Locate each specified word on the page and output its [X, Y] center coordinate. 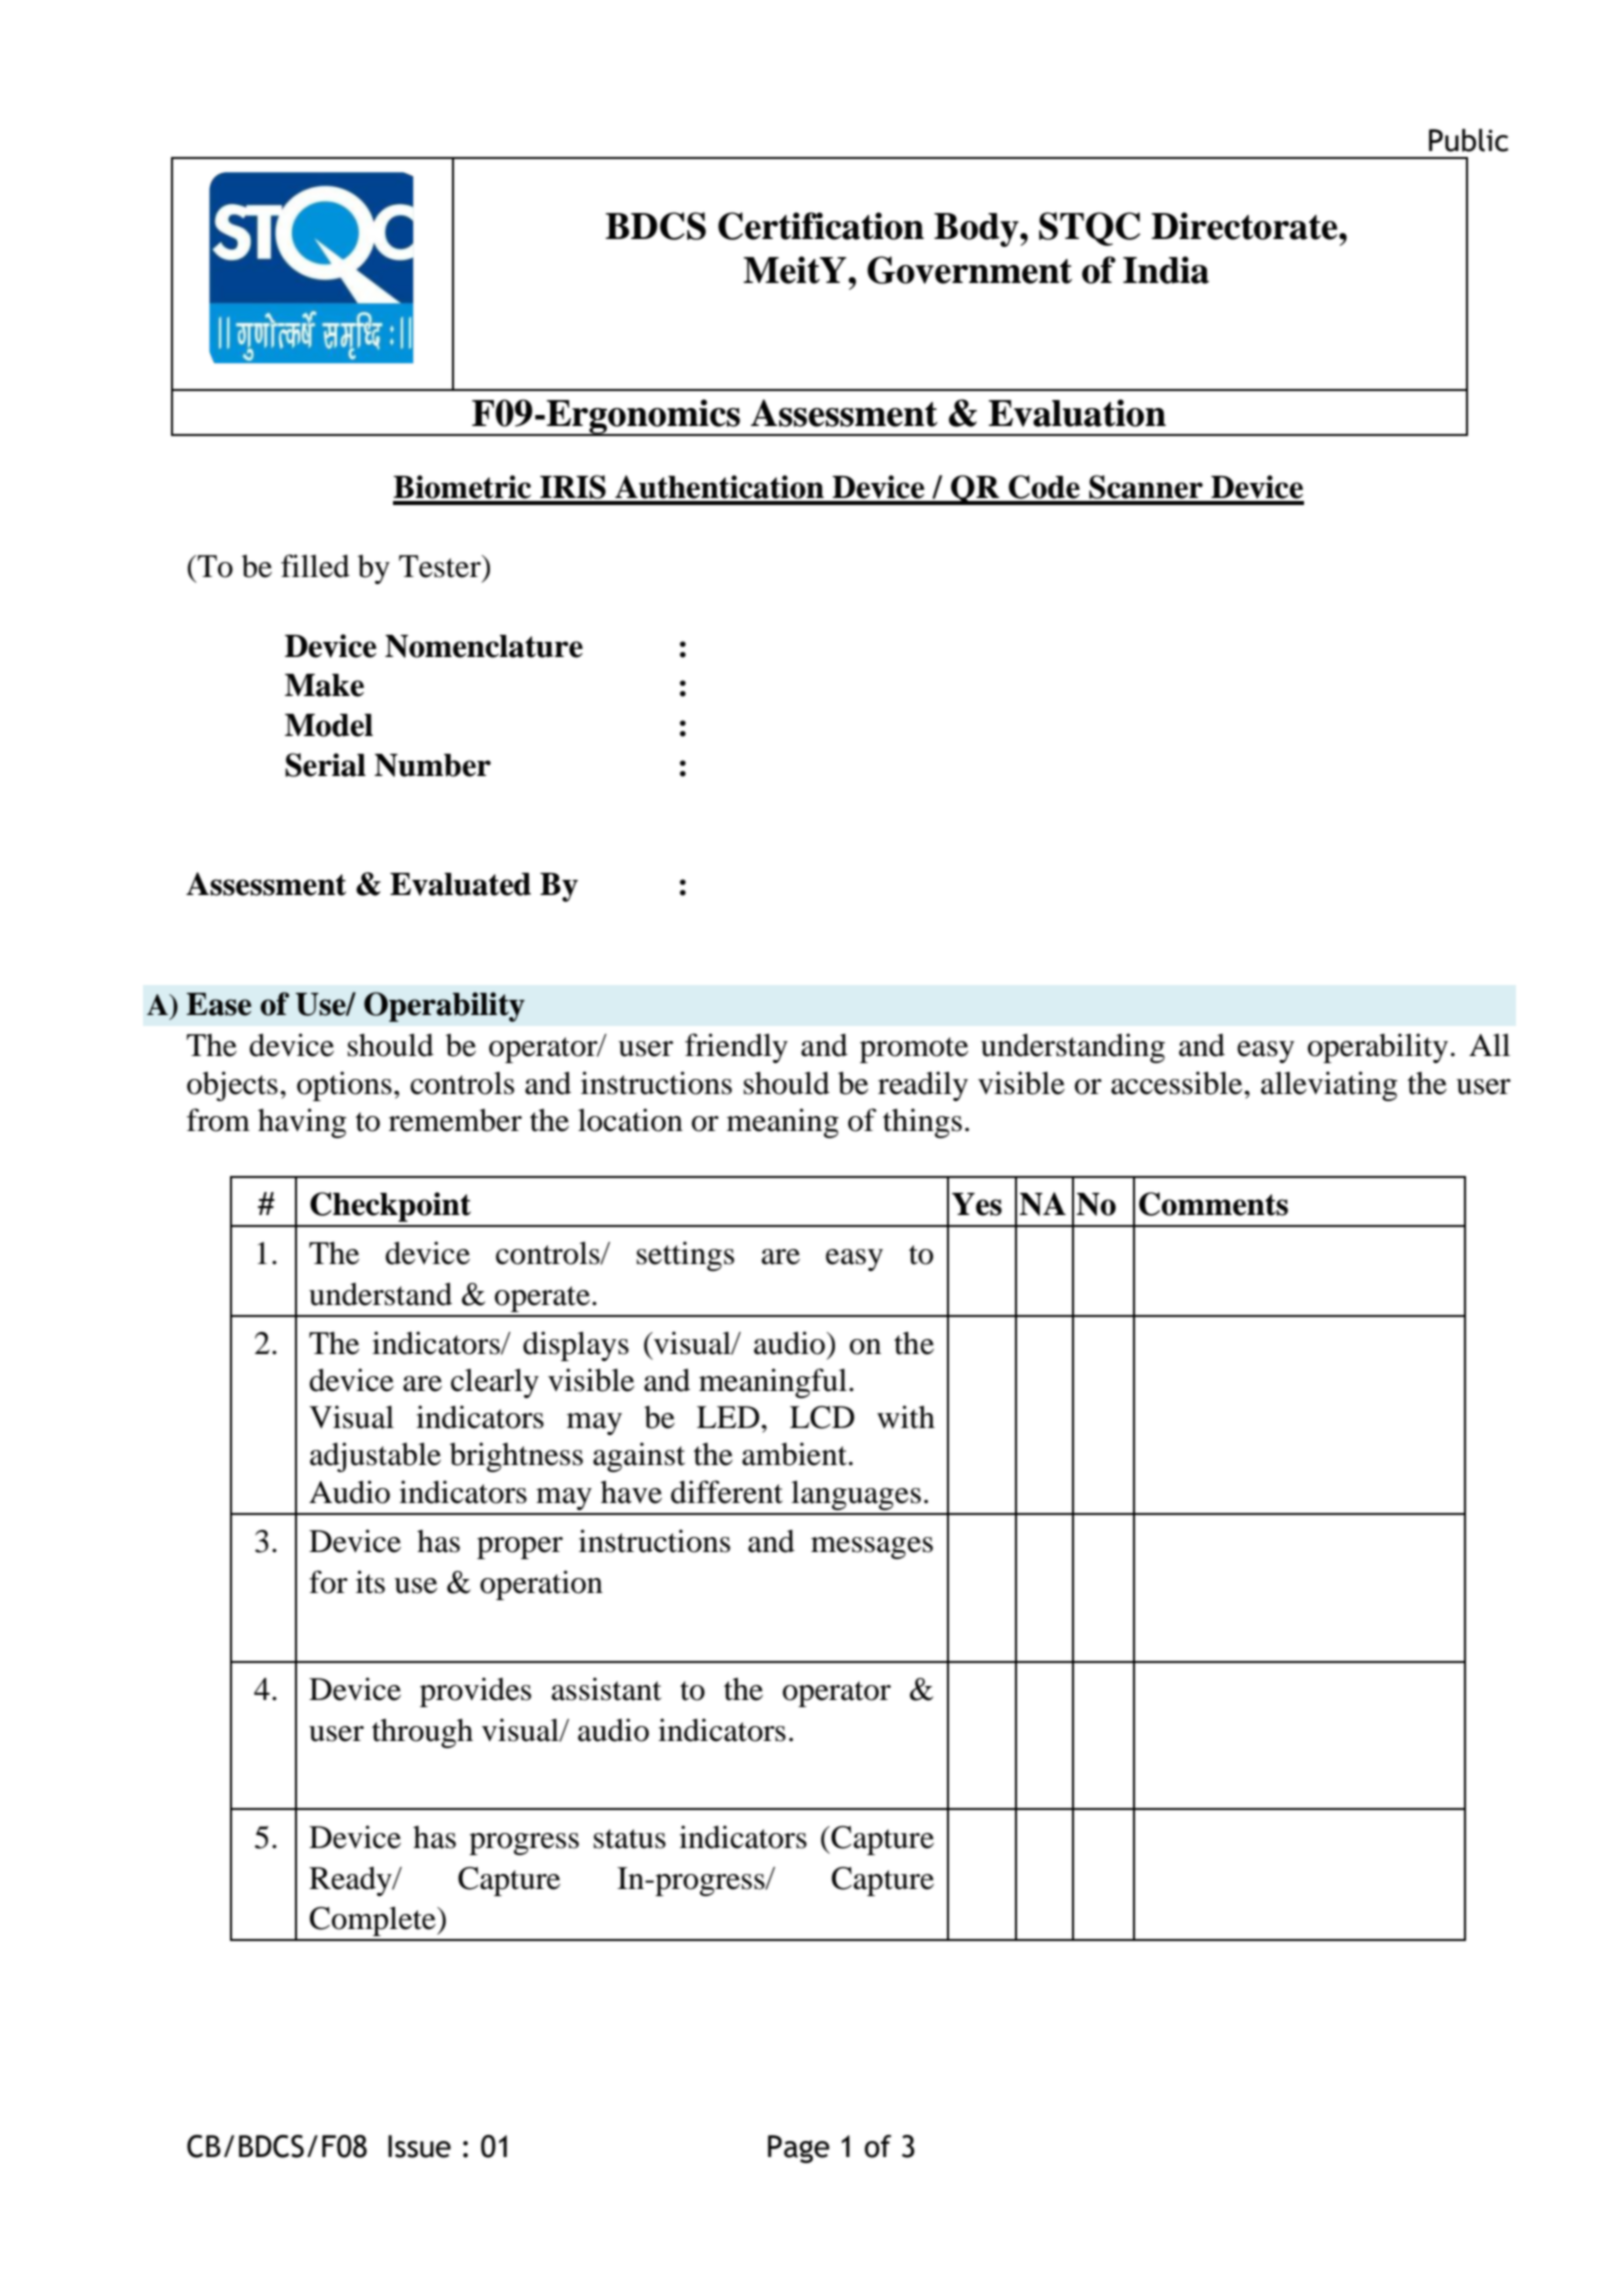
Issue [419, 2146]
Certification [821, 226]
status [630, 1839]
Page [799, 2149]
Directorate [1245, 226]
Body [977, 230]
